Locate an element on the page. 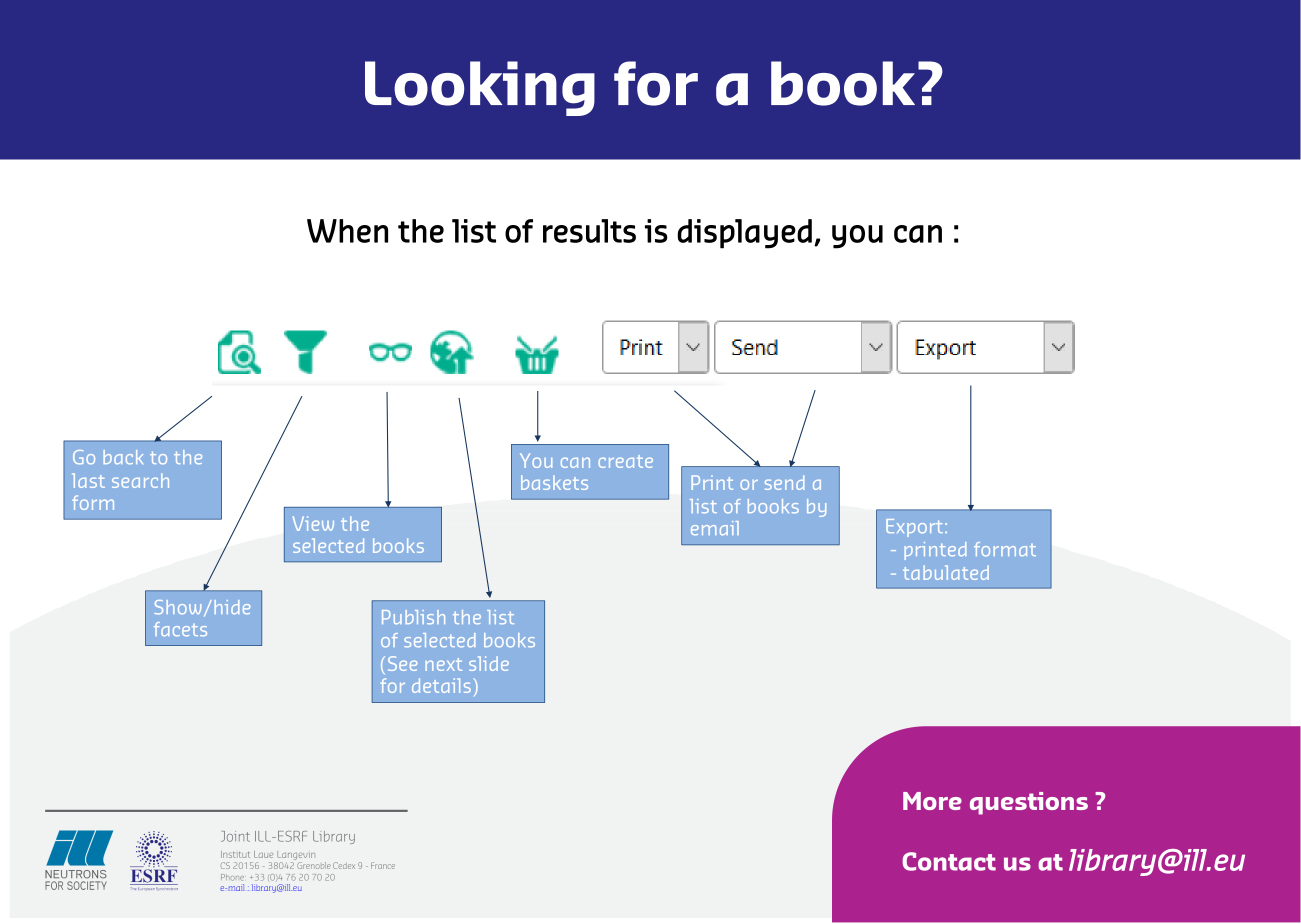 The width and height of the image is (1301, 924). create is located at coordinates (625, 461).
